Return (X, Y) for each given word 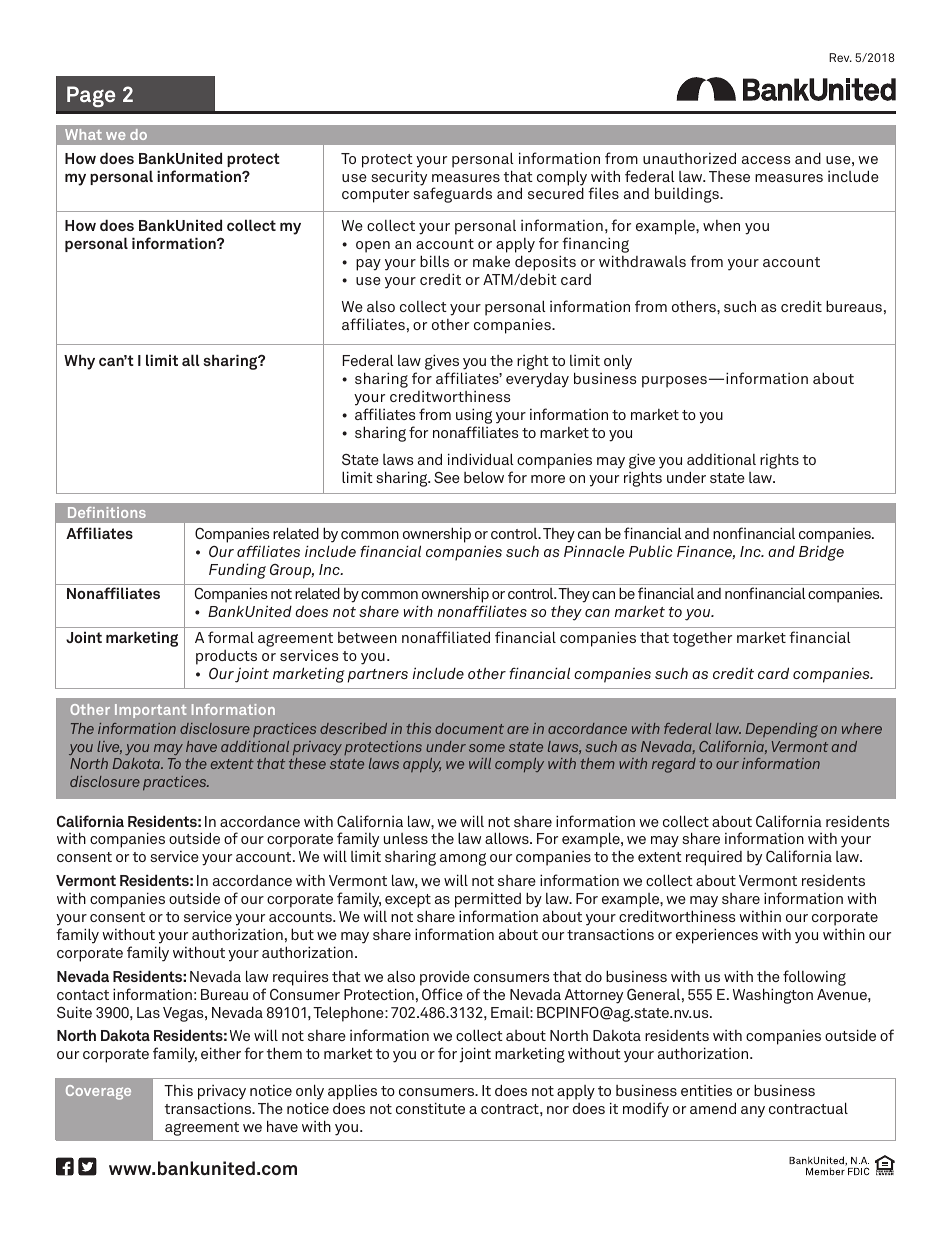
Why (79, 362)
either (221, 1053)
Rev (840, 57)
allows (508, 838)
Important (150, 711)
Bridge (821, 553)
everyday (537, 380)
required (714, 858)
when (721, 225)
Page (91, 96)
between (367, 637)
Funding (237, 571)
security (399, 178)
